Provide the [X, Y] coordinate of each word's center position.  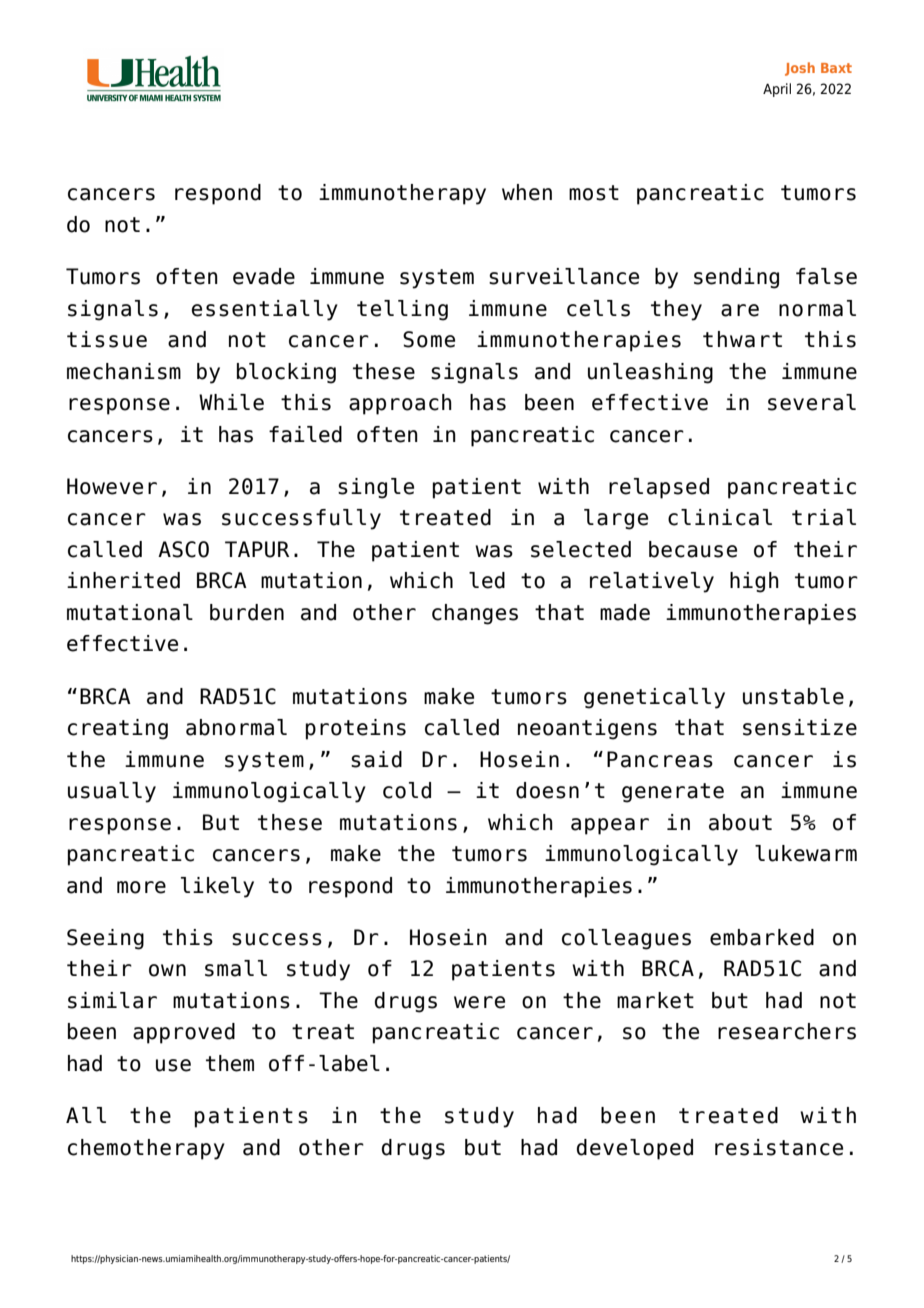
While [231, 402]
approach [400, 404]
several [812, 402]
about [740, 822]
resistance [779, 1147]
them [230, 1063]
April [777, 90]
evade [264, 276]
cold [407, 790]
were [479, 1002]
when [527, 192]
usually [112, 792]
